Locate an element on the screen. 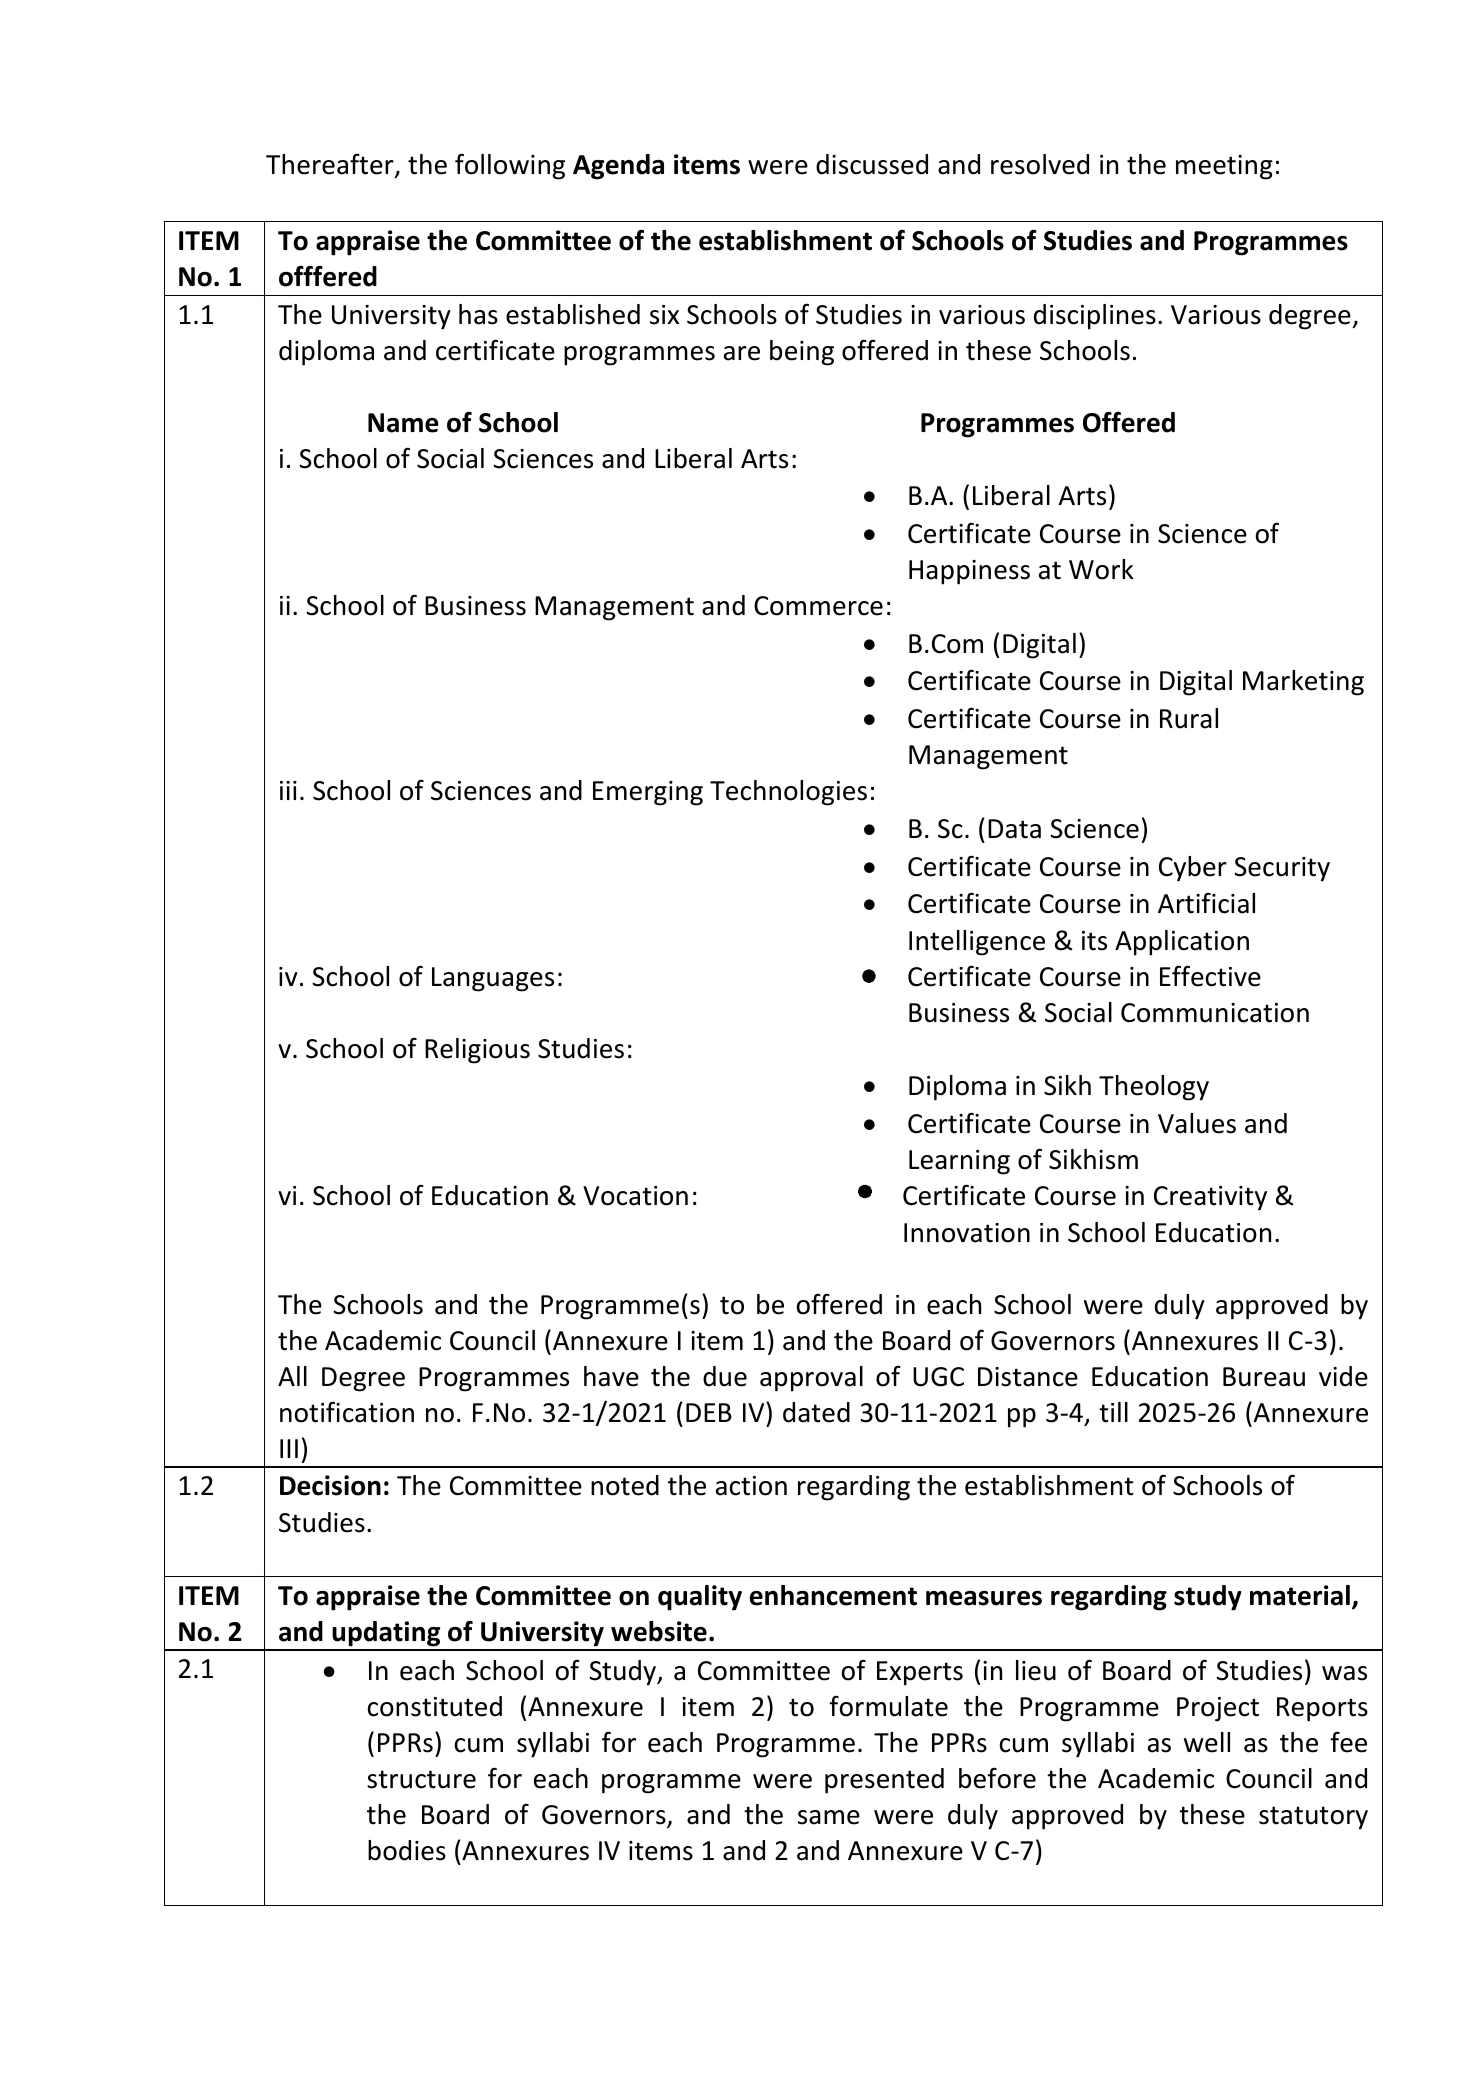 Image resolution: width=1467 pixels, height=2074 pixels. Communication is located at coordinates (1215, 1013).
